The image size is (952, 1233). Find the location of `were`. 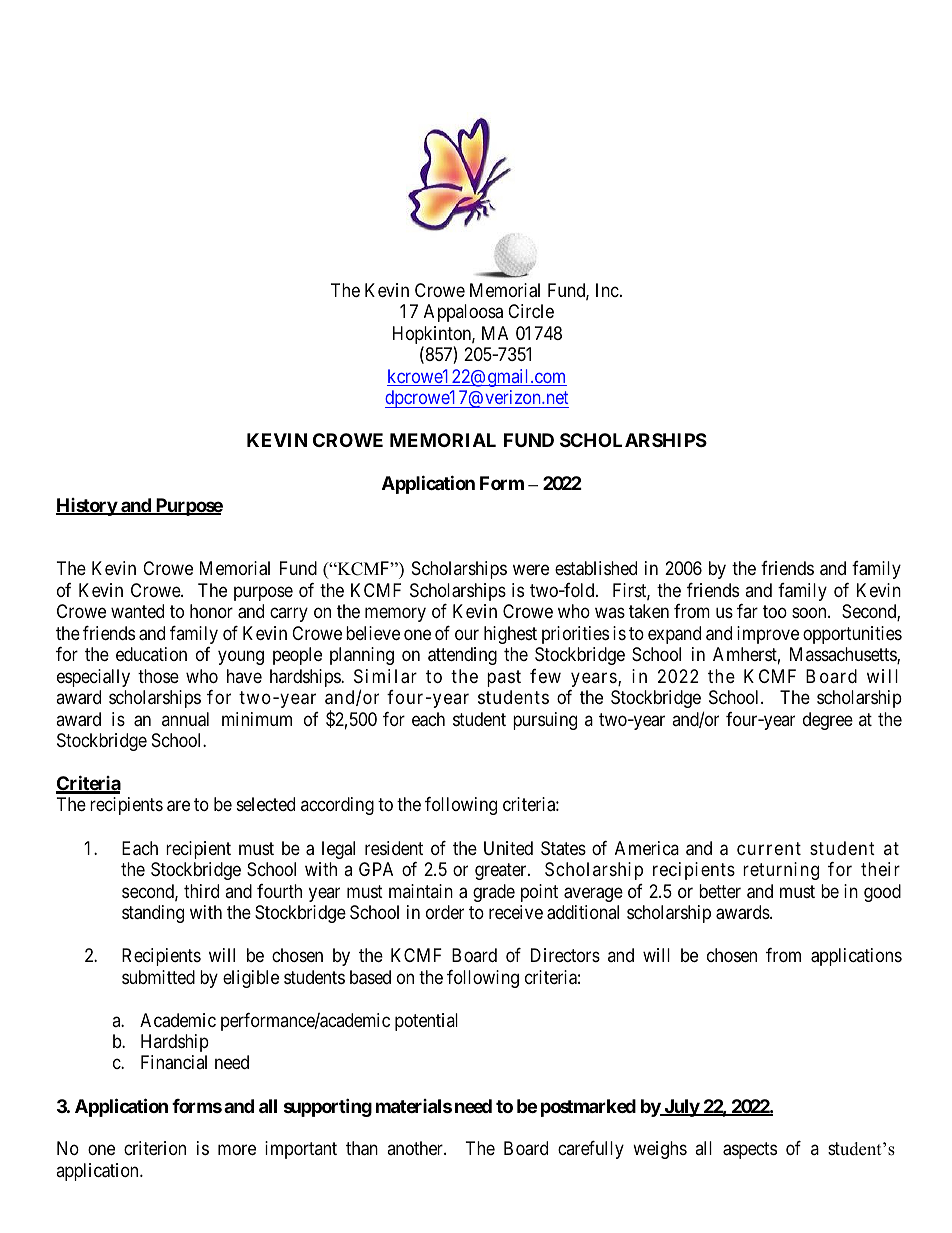

were is located at coordinates (531, 570).
